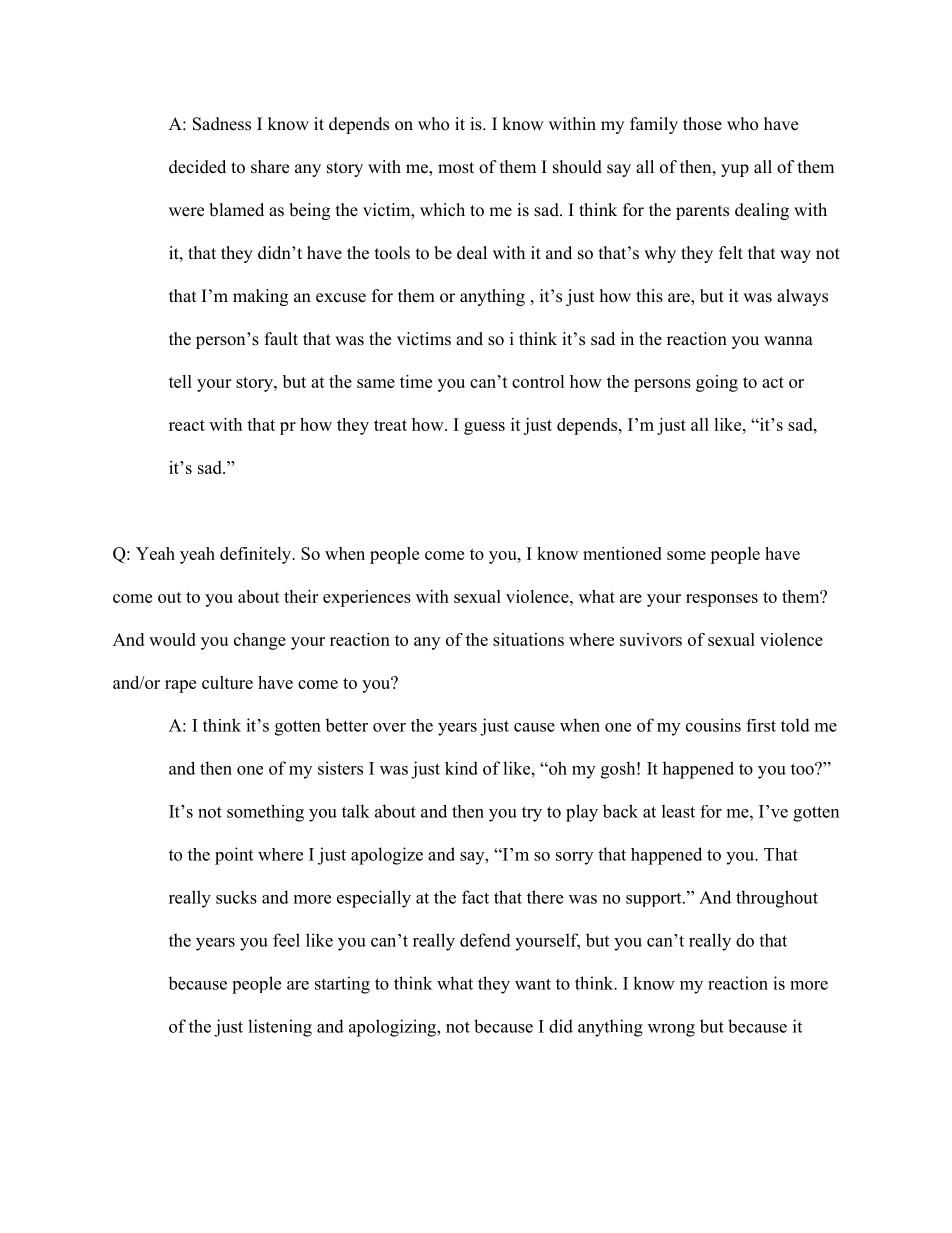 Image resolution: width=952 pixels, height=1233 pixels. What do you see at coordinates (717, 383) in the image?
I see `going` at bounding box center [717, 383].
